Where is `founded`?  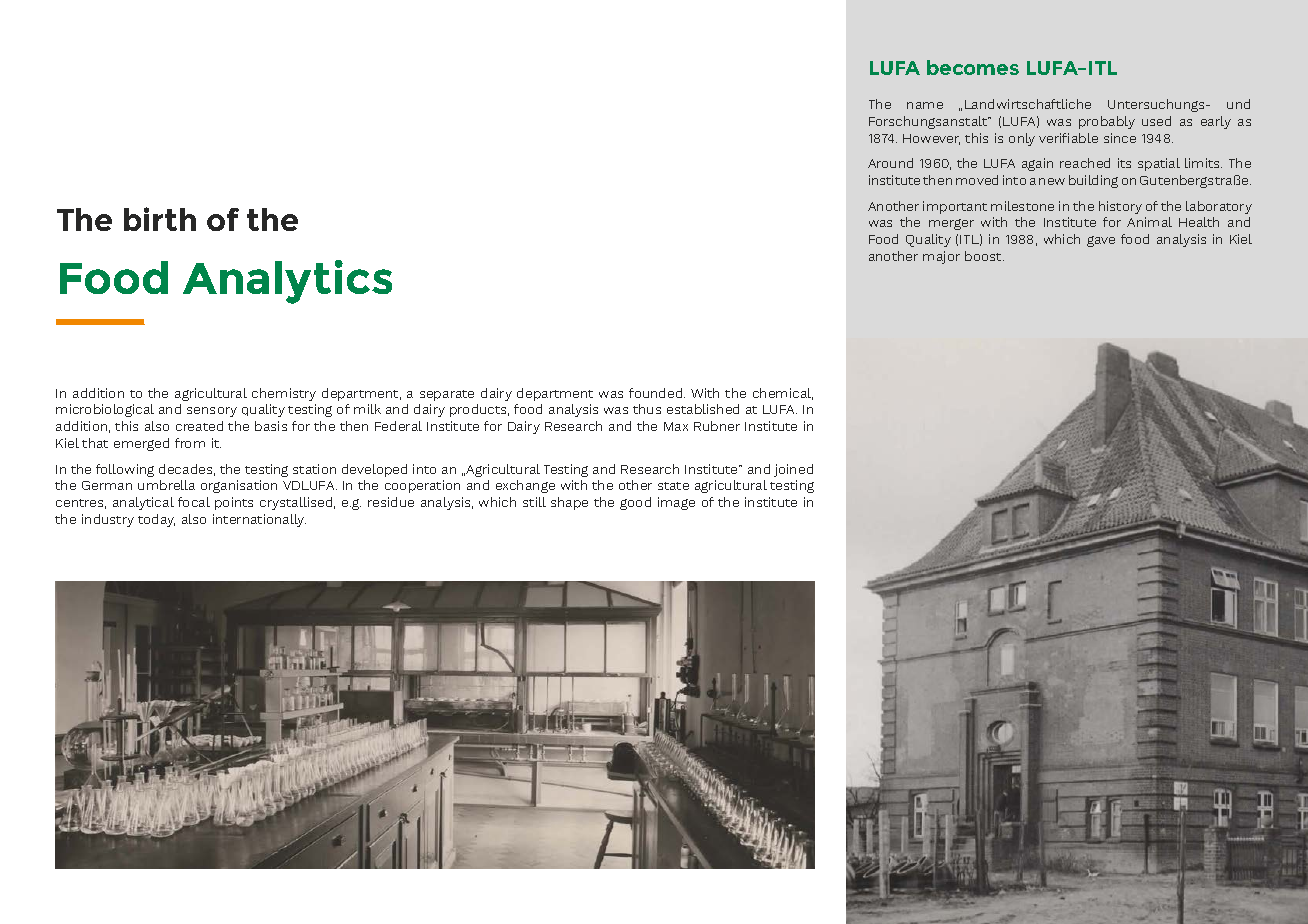 founded is located at coordinates (657, 393).
